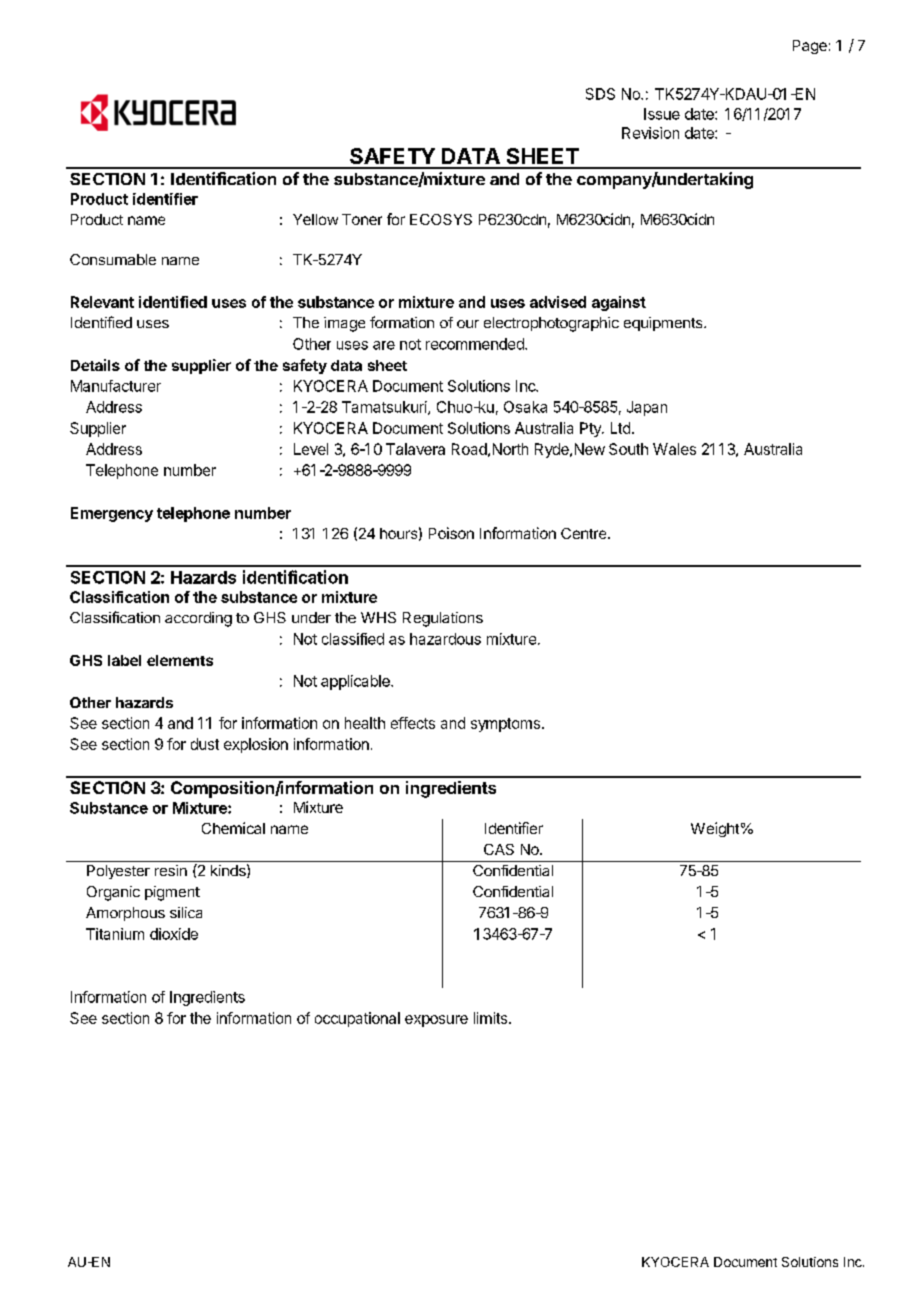  I want to click on Issue, so click(662, 114).
